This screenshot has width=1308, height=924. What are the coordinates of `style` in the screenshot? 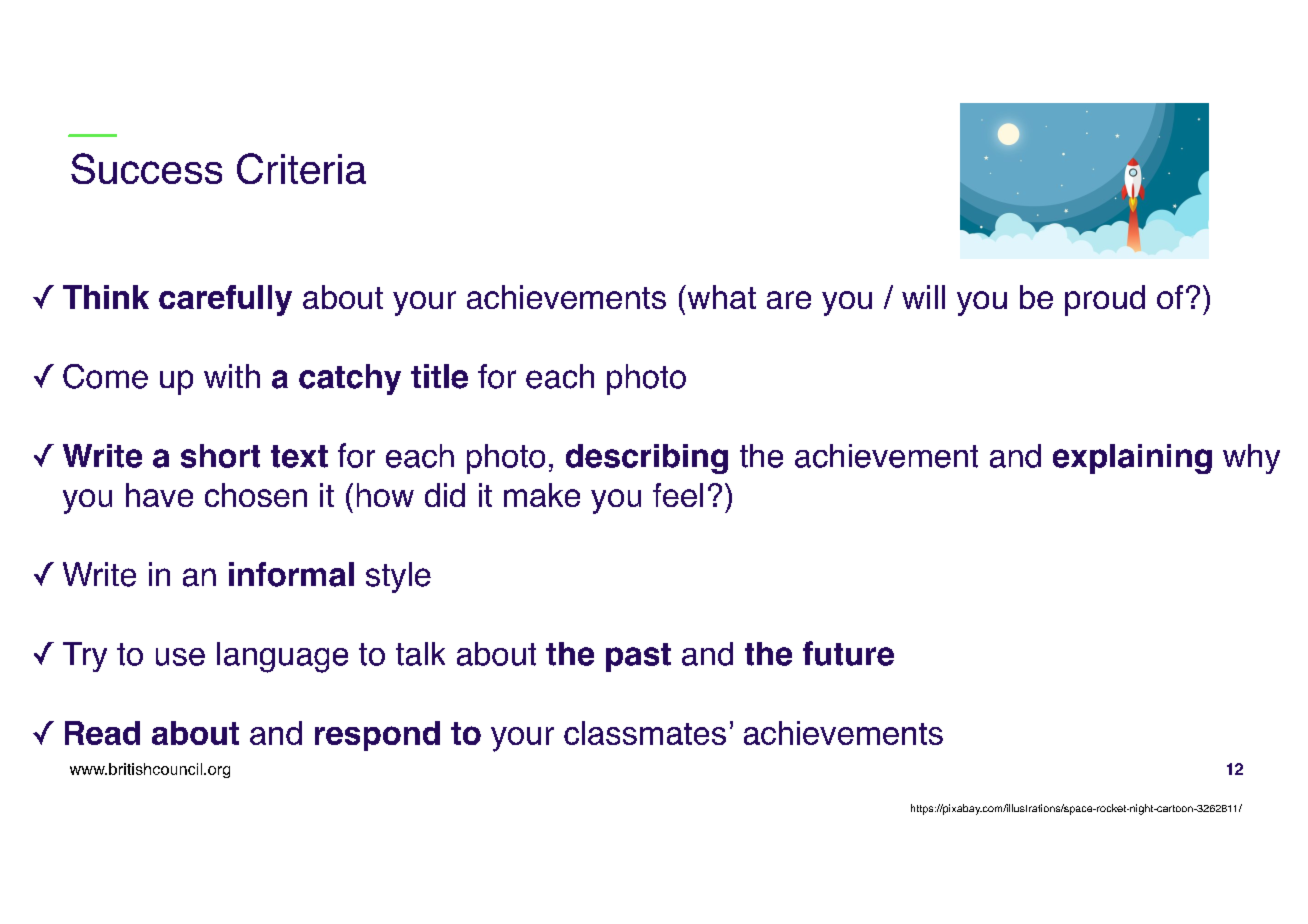 It's located at (398, 577).
